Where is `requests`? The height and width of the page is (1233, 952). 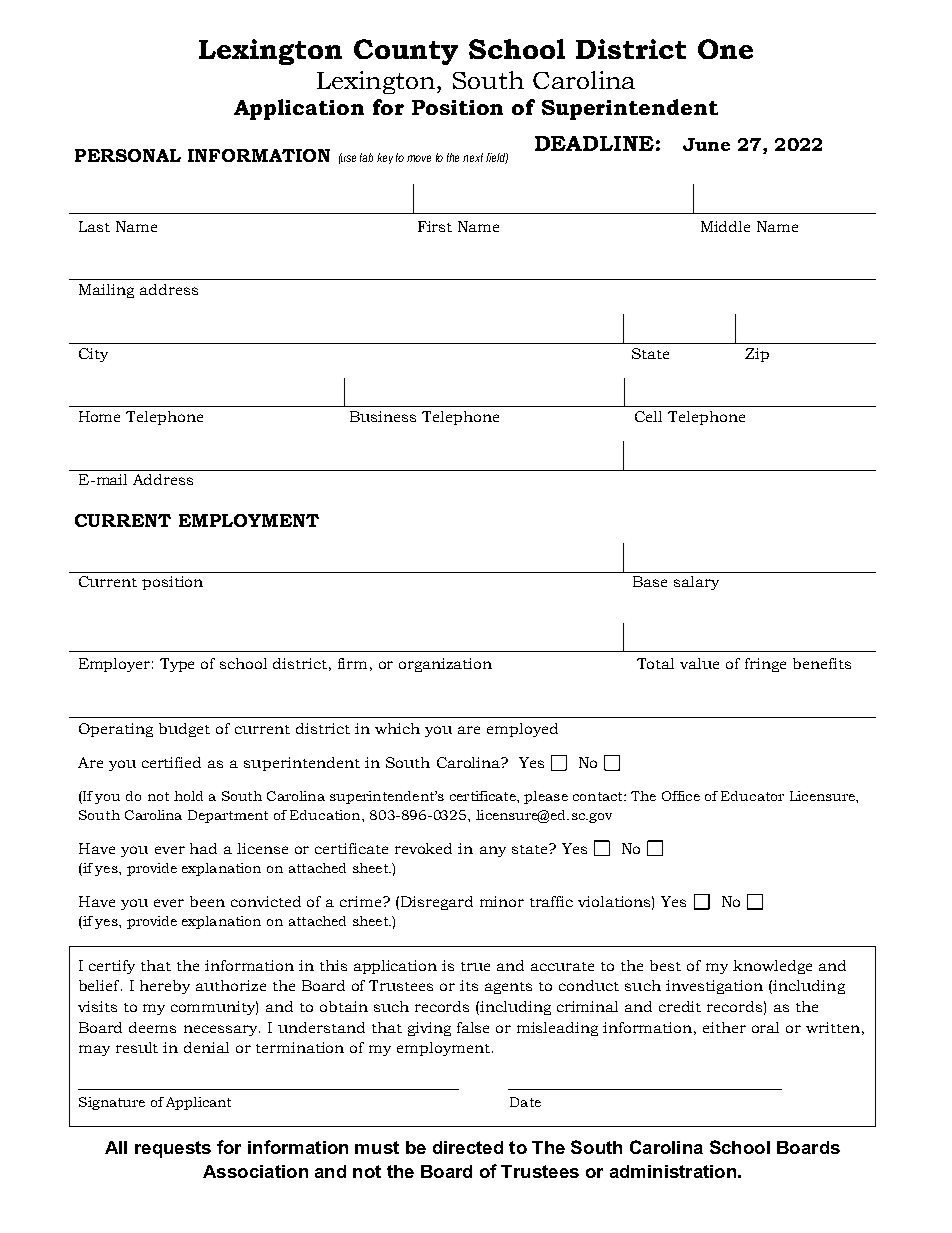
requests is located at coordinates (173, 1149).
